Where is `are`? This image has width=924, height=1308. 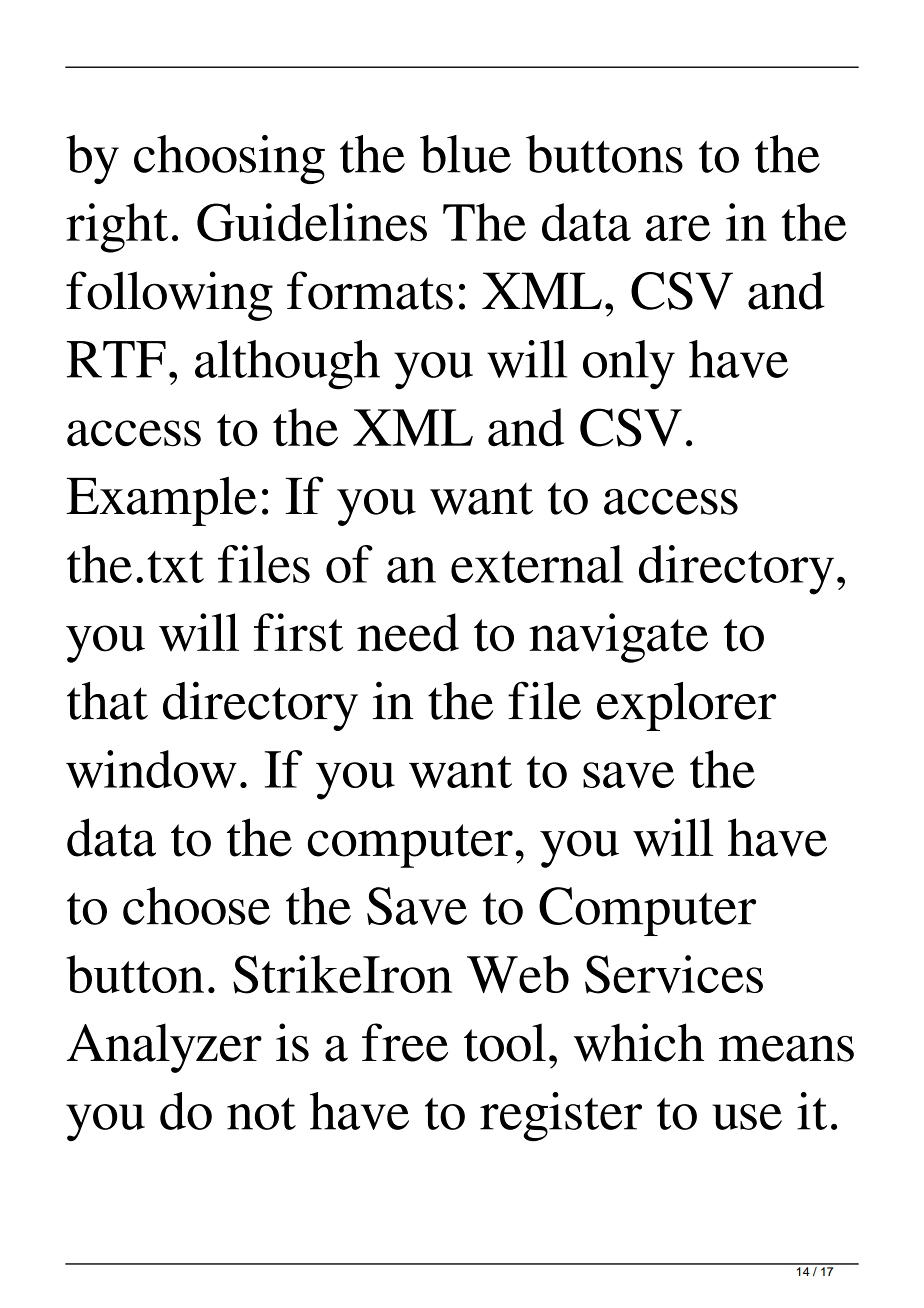
are is located at coordinates (678, 228).
